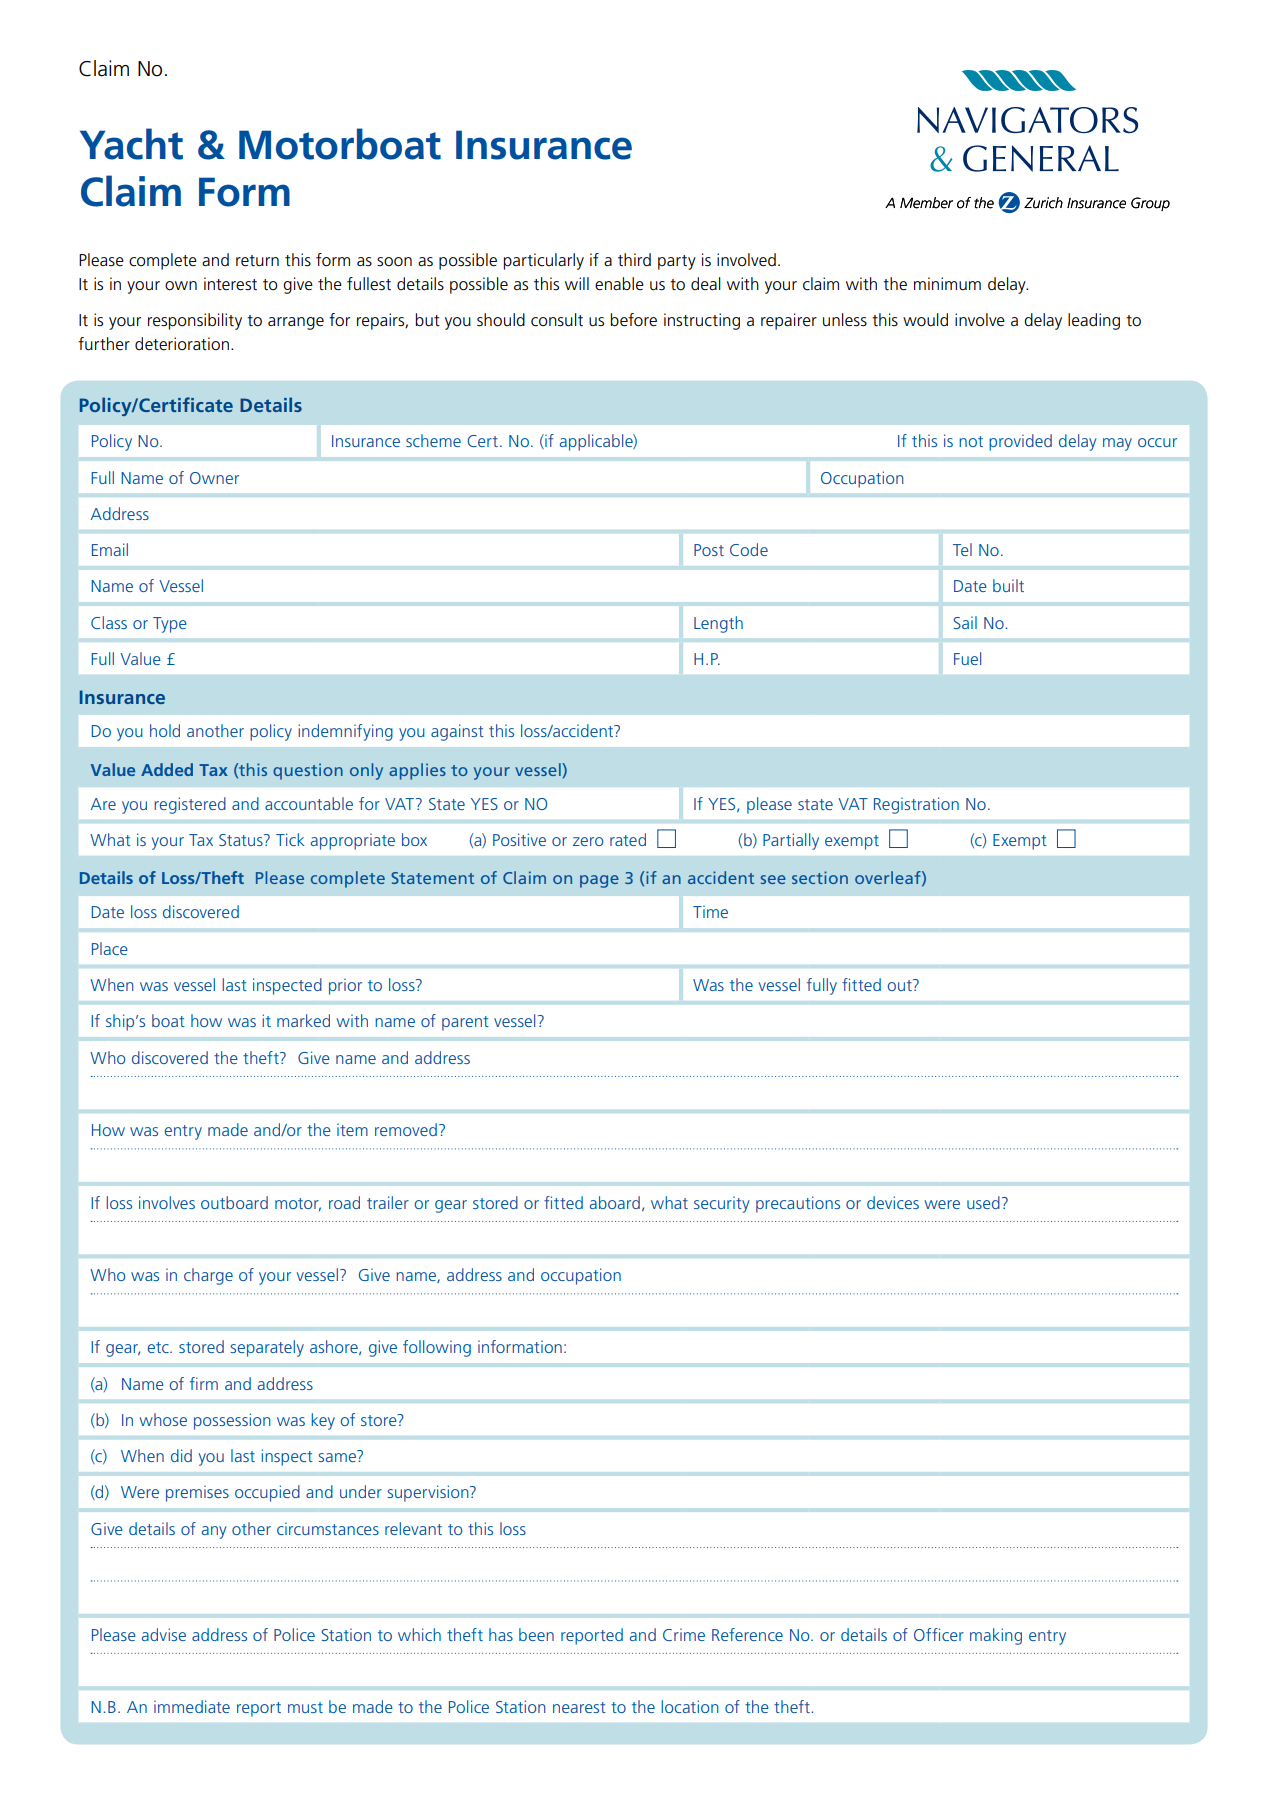  Describe the element at coordinates (257, 261) in the screenshot. I see `return` at that location.
